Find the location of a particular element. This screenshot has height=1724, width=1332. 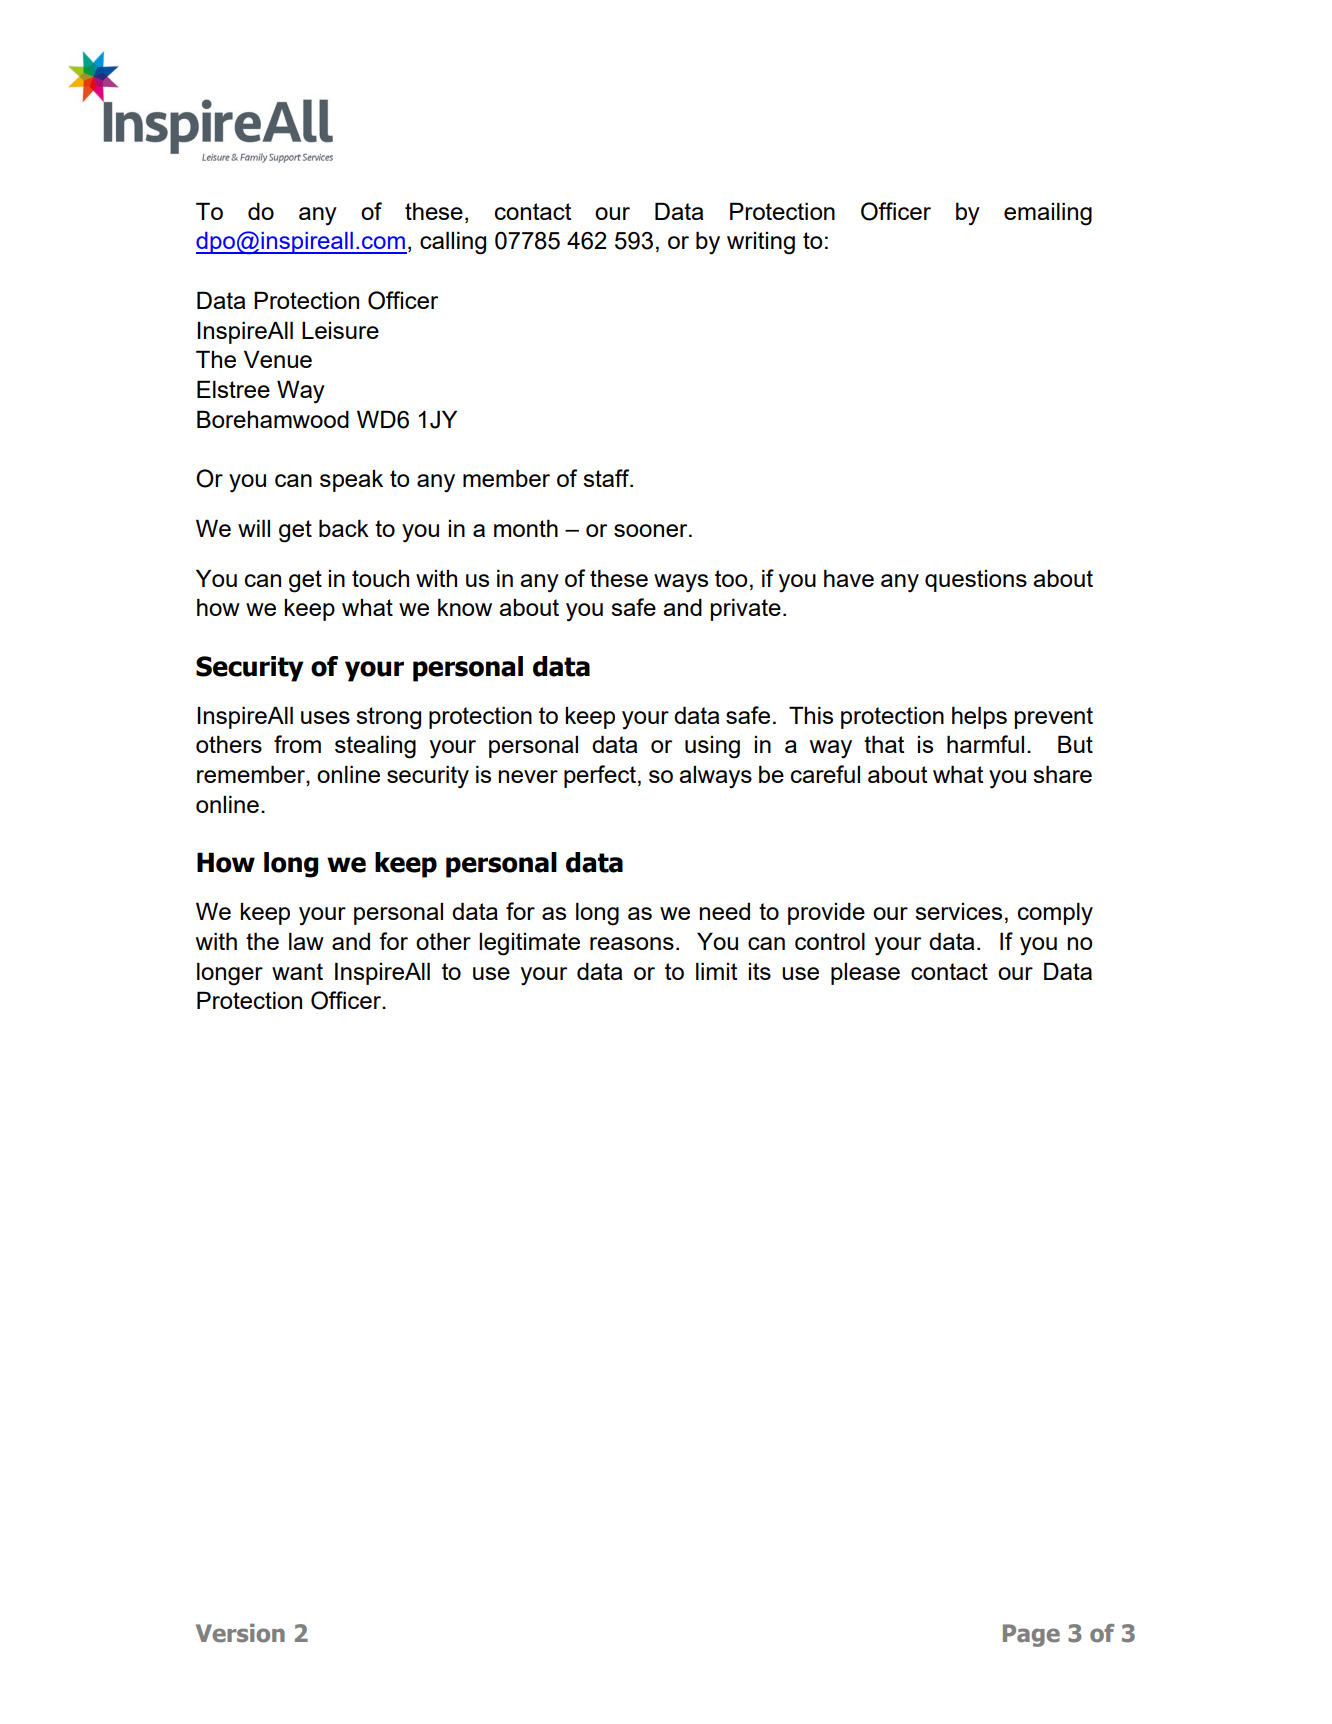

want is located at coordinates (297, 971).
